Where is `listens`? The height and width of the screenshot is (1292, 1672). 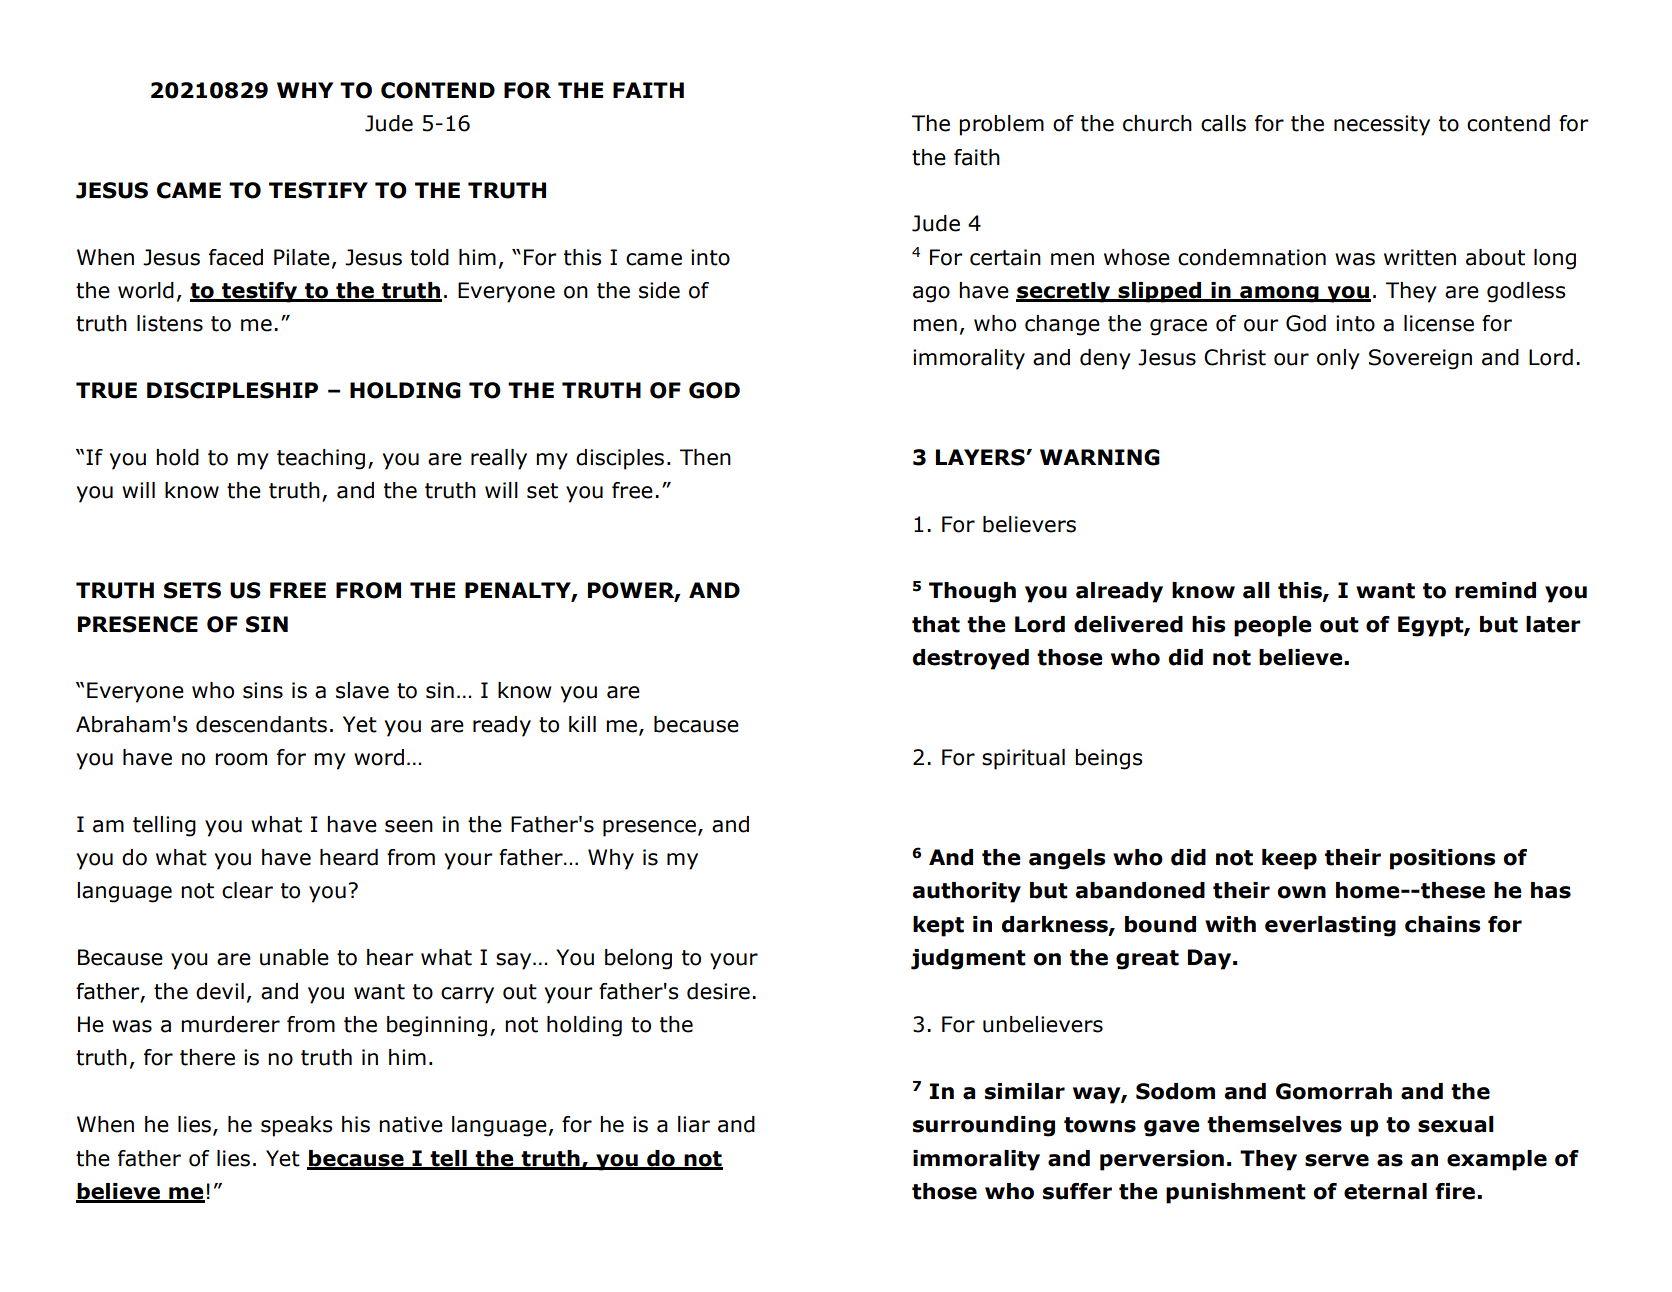
listens is located at coordinates (170, 323).
